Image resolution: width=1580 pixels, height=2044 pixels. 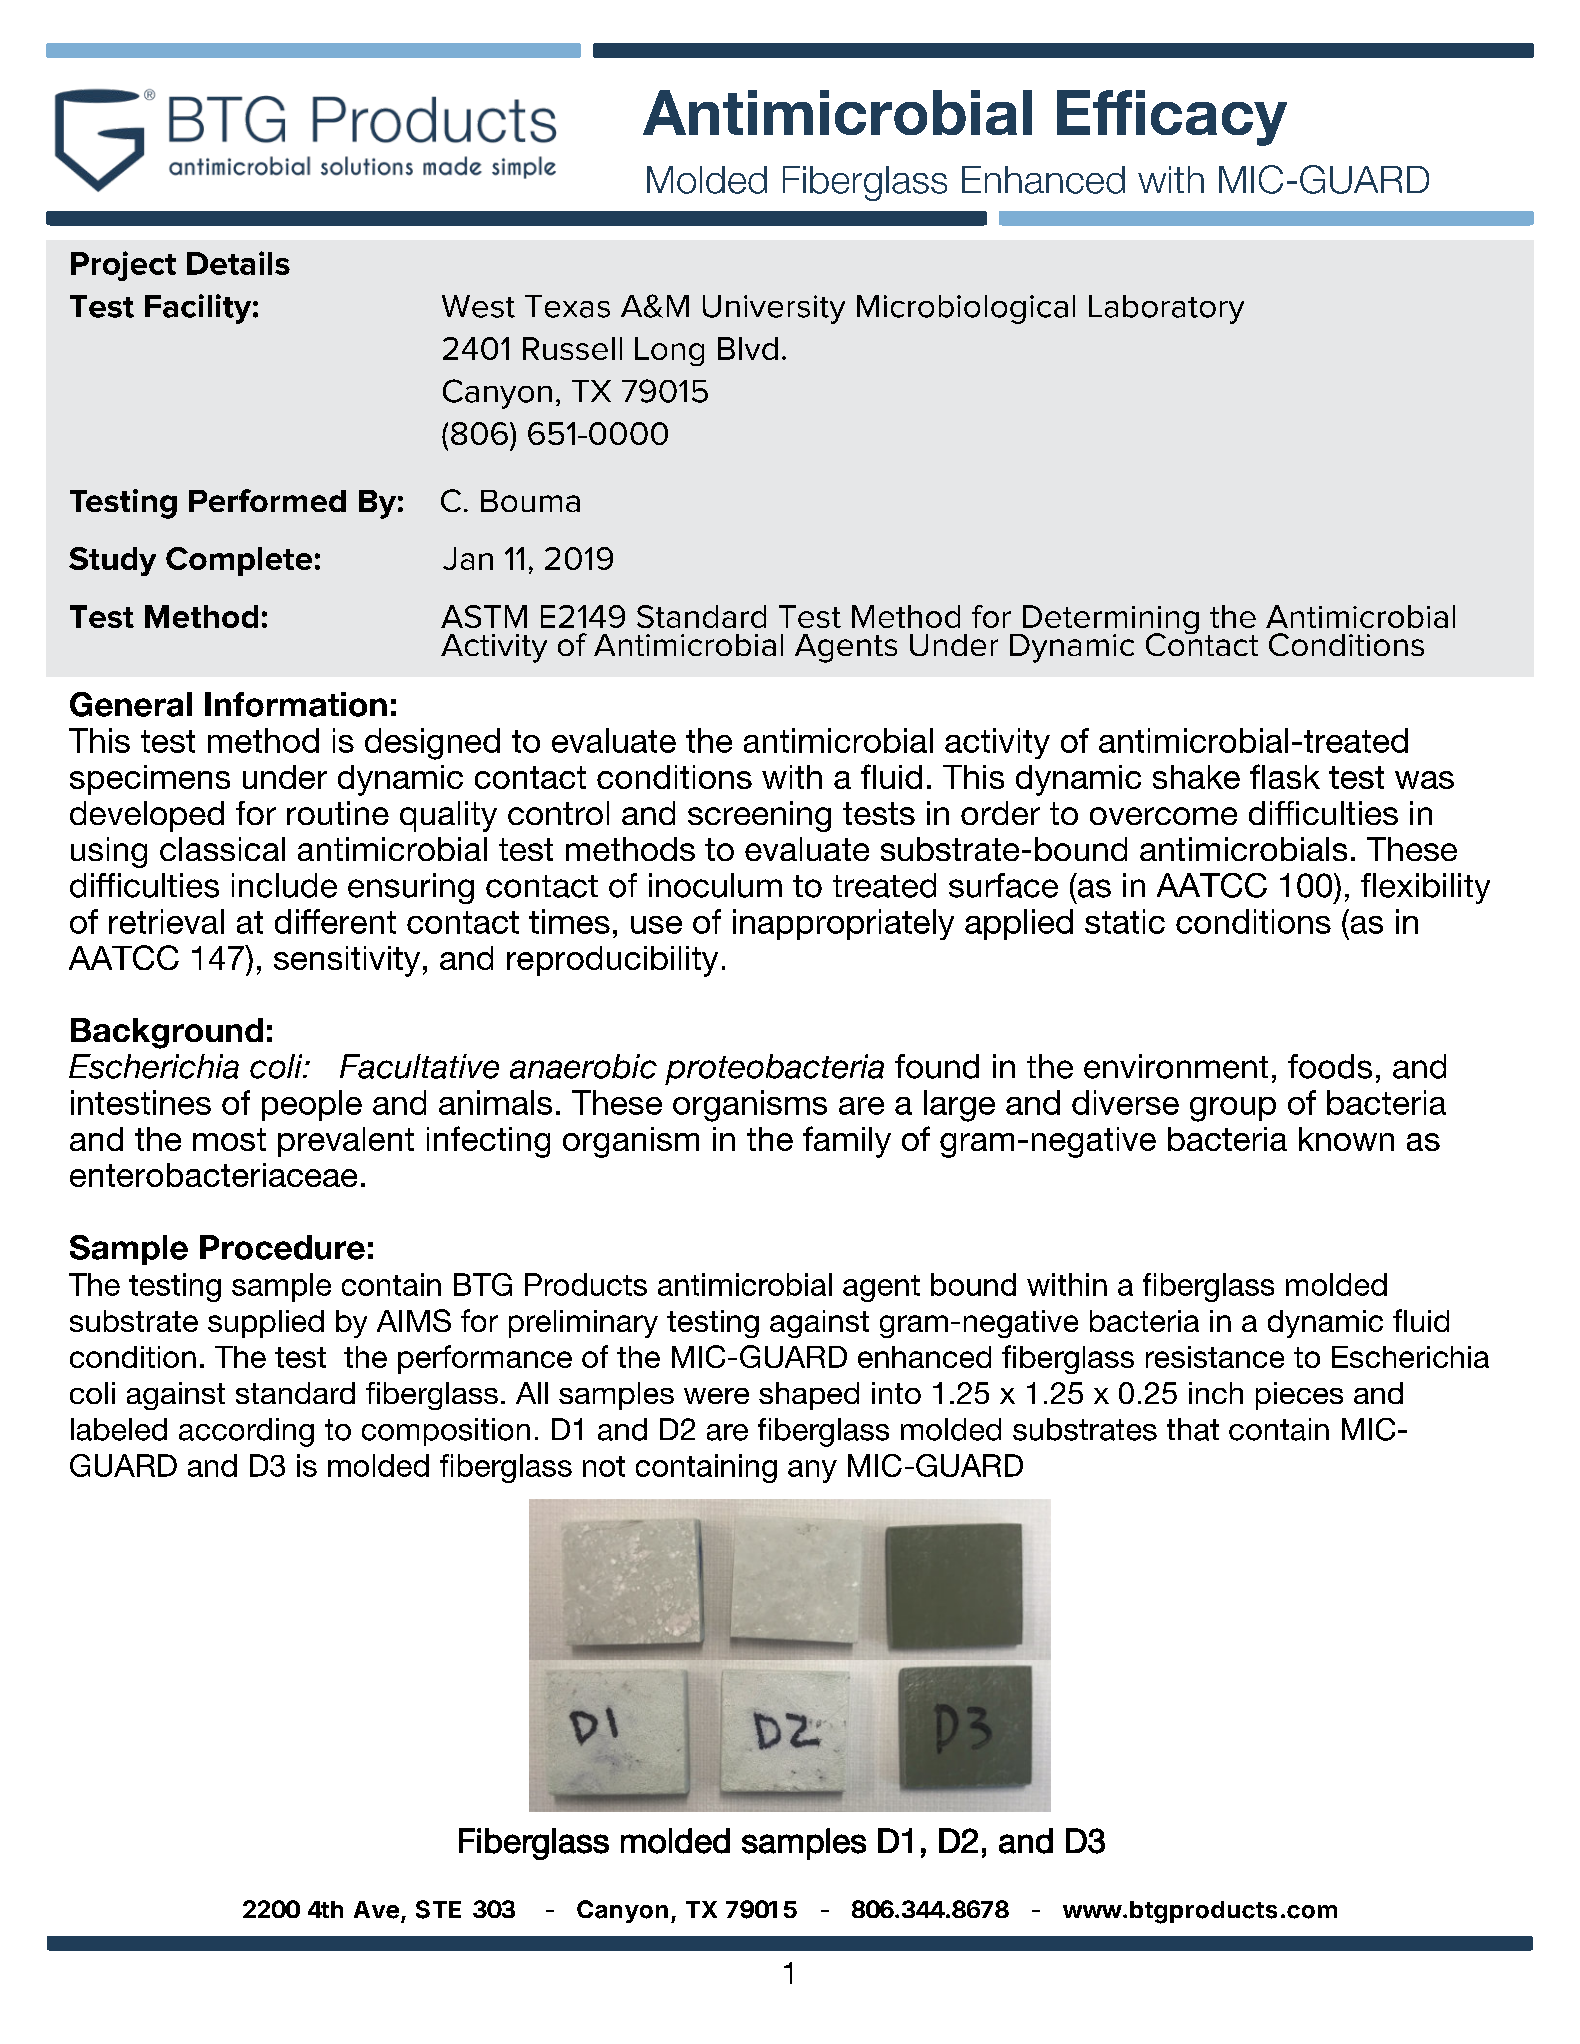 I want to click on resistance, so click(x=1215, y=1357).
